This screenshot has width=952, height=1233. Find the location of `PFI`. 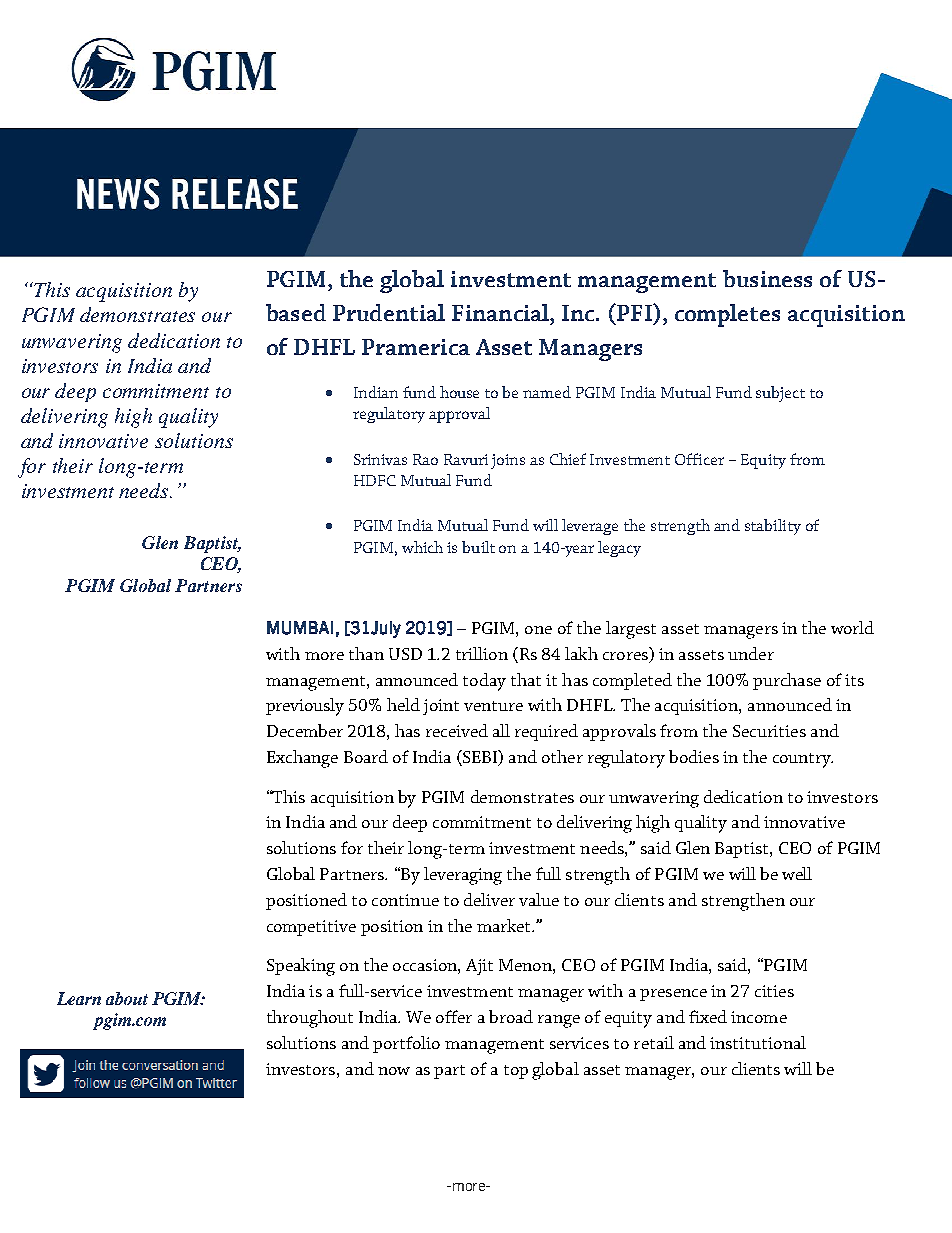

PFI is located at coordinates (634, 312).
